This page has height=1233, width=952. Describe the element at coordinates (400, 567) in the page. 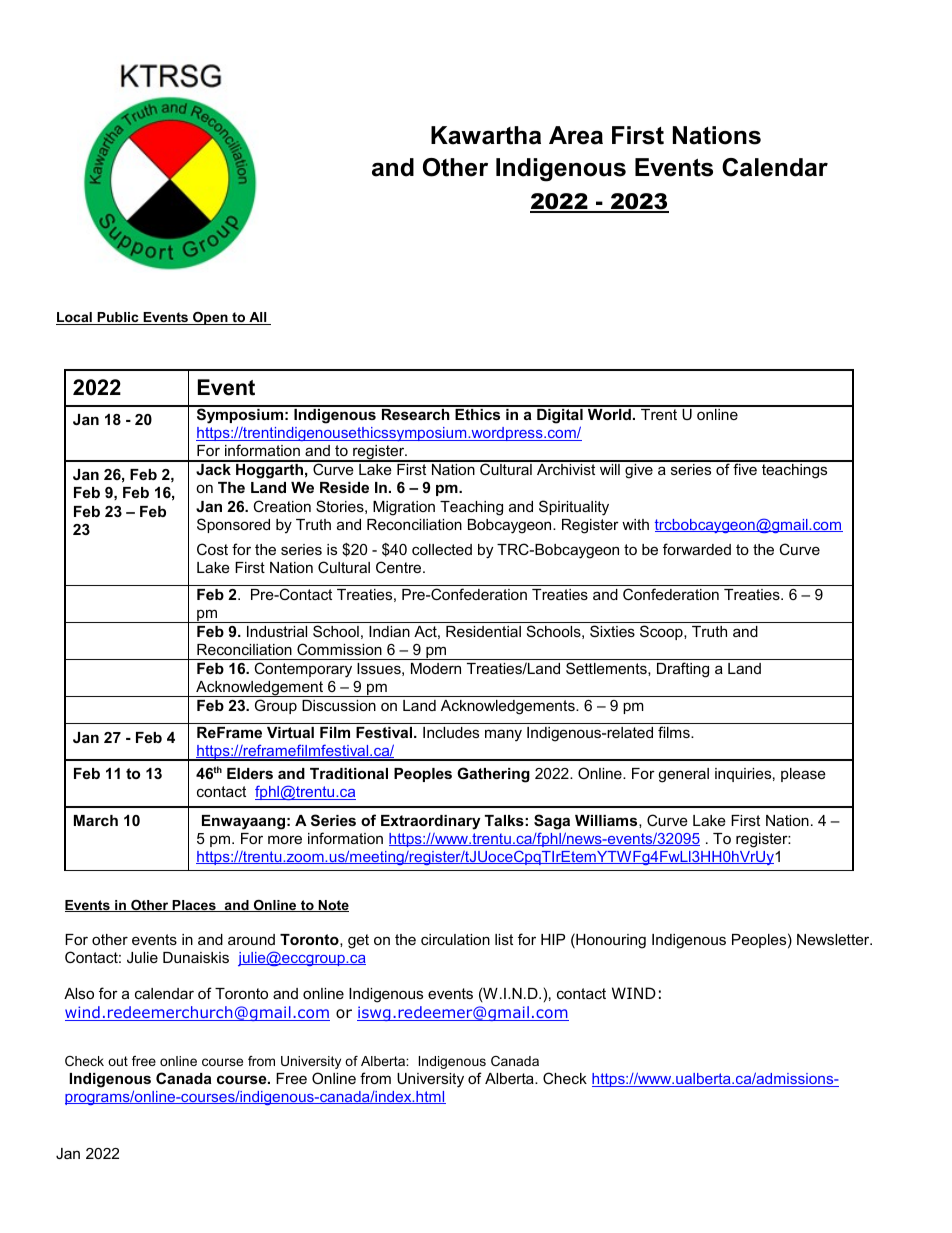

I see `Centre` at that location.
